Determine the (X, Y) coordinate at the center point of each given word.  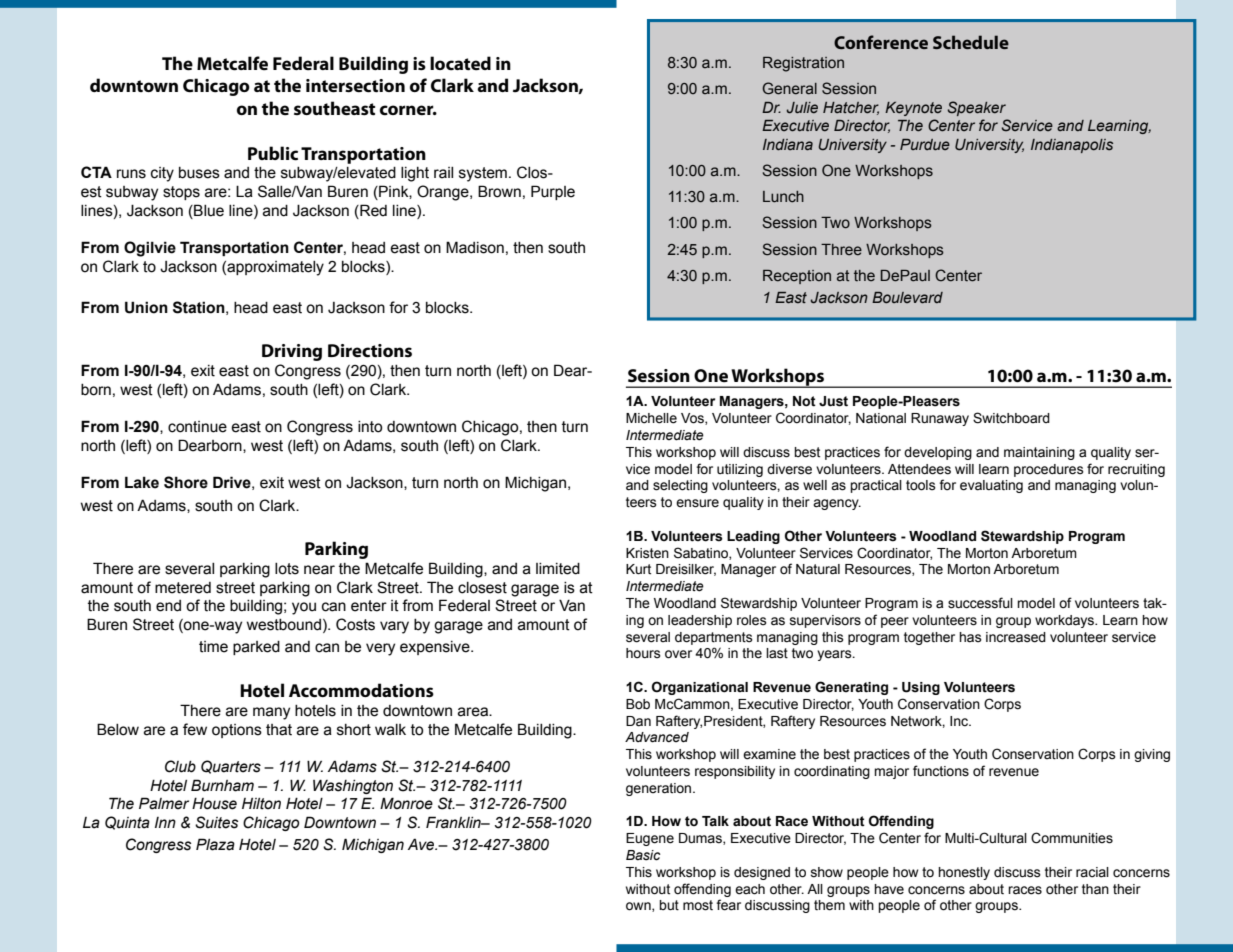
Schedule (971, 42)
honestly (964, 873)
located (460, 63)
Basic (643, 855)
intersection (355, 86)
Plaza (215, 844)
